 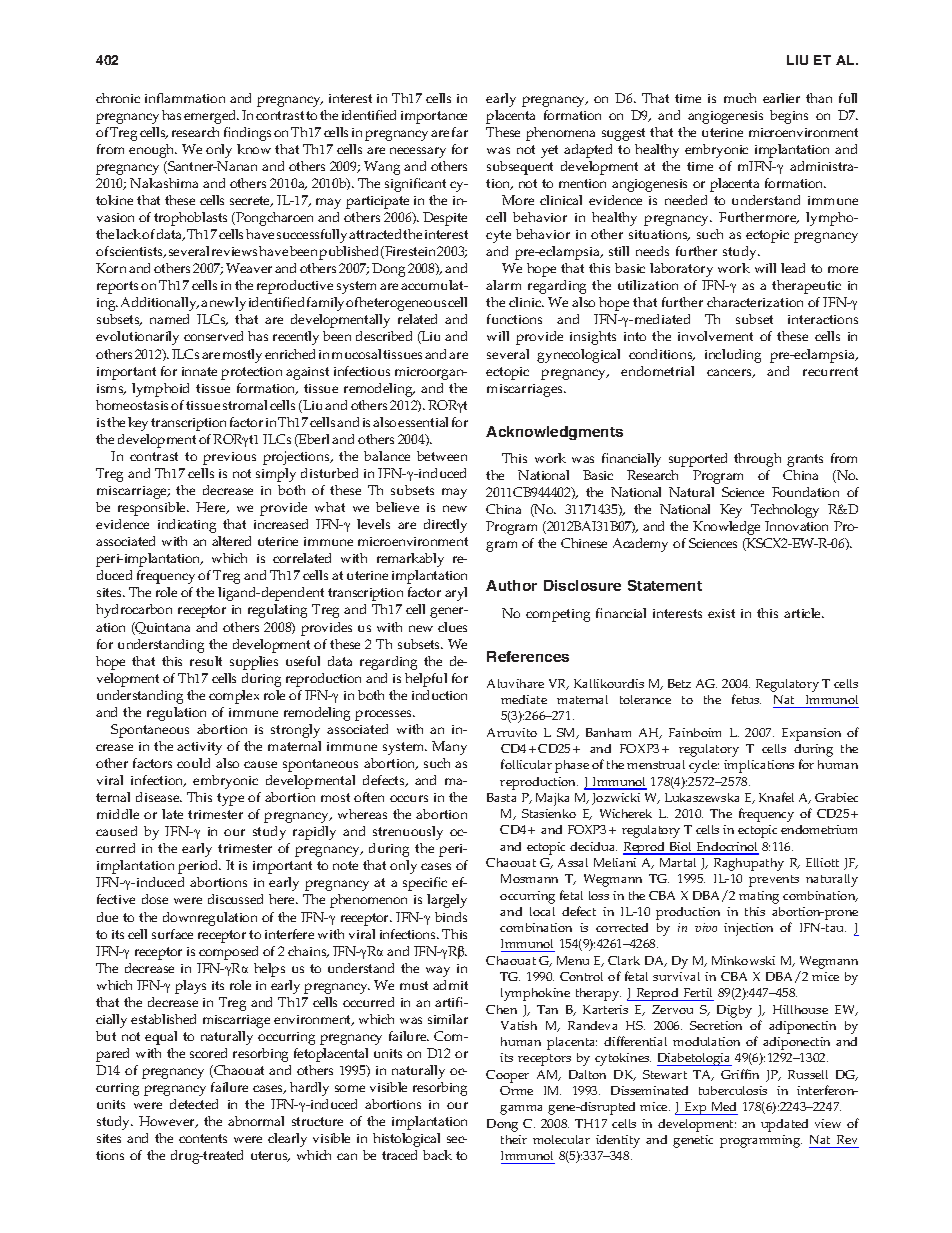 What do you see at coordinates (199, 371) in the screenshot?
I see `innate` at bounding box center [199, 371].
